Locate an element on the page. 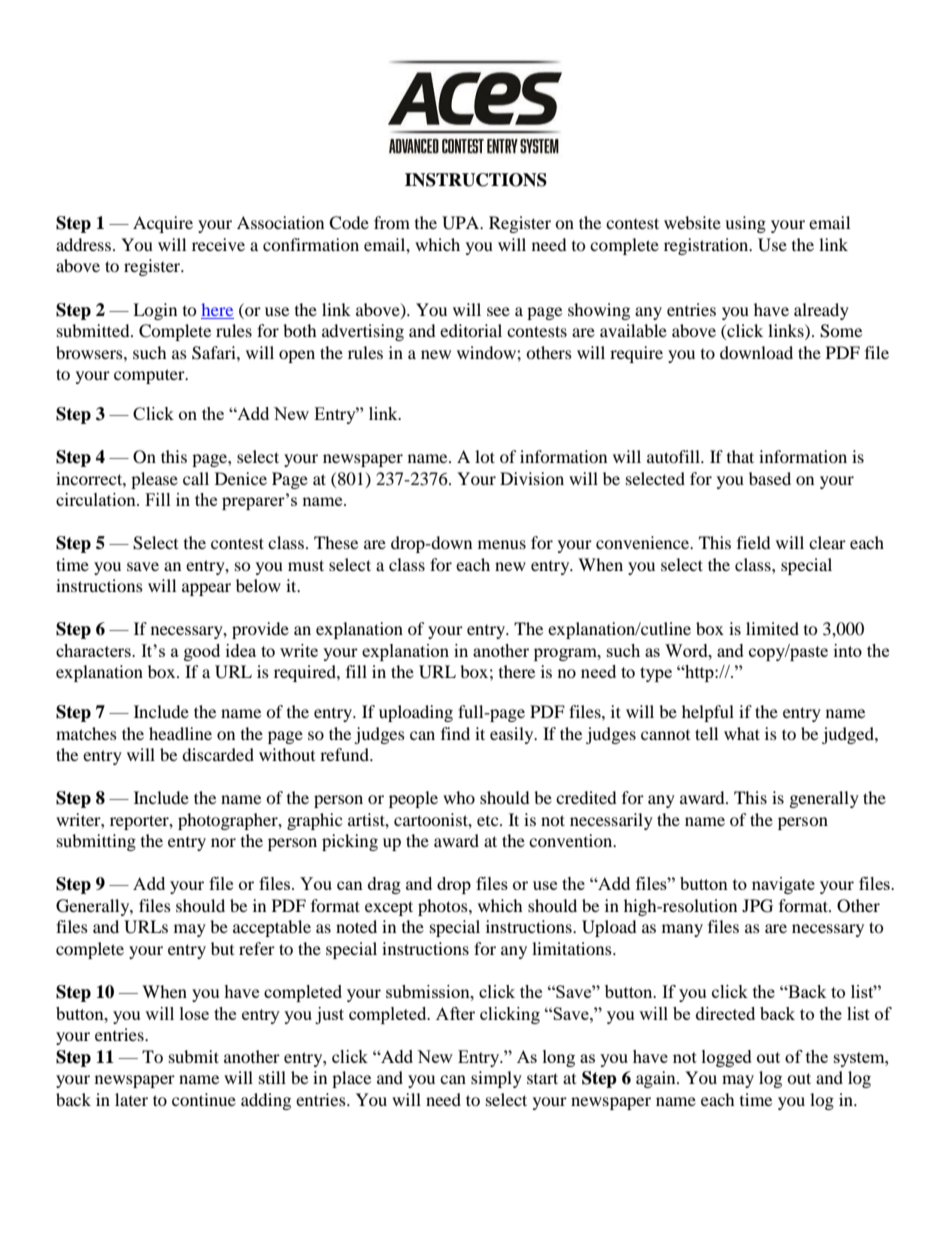 Image resolution: width=952 pixels, height=1233 pixels. UPA is located at coordinates (462, 223).
